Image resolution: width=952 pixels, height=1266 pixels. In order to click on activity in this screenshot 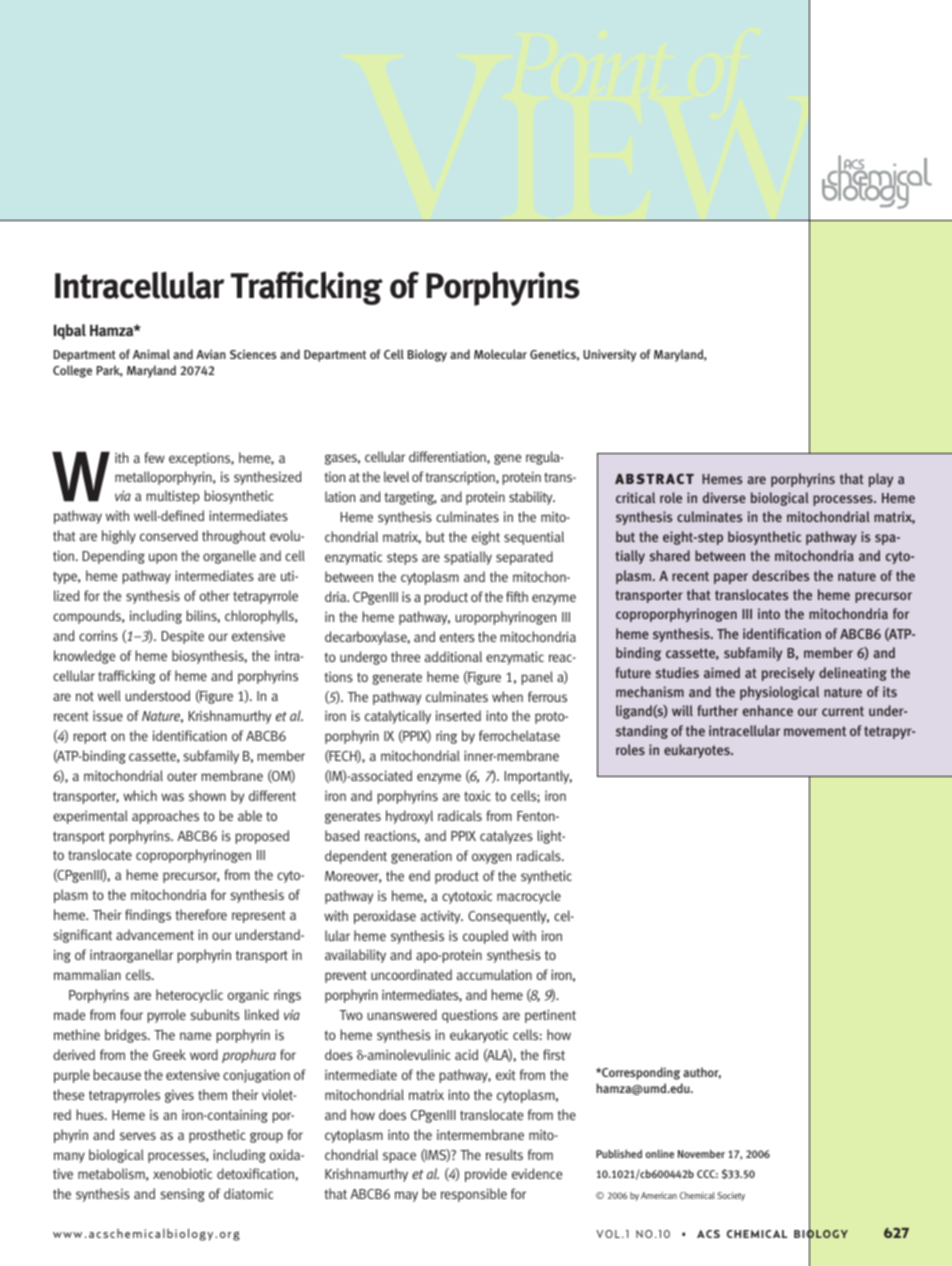, I will do `click(442, 917)`.
